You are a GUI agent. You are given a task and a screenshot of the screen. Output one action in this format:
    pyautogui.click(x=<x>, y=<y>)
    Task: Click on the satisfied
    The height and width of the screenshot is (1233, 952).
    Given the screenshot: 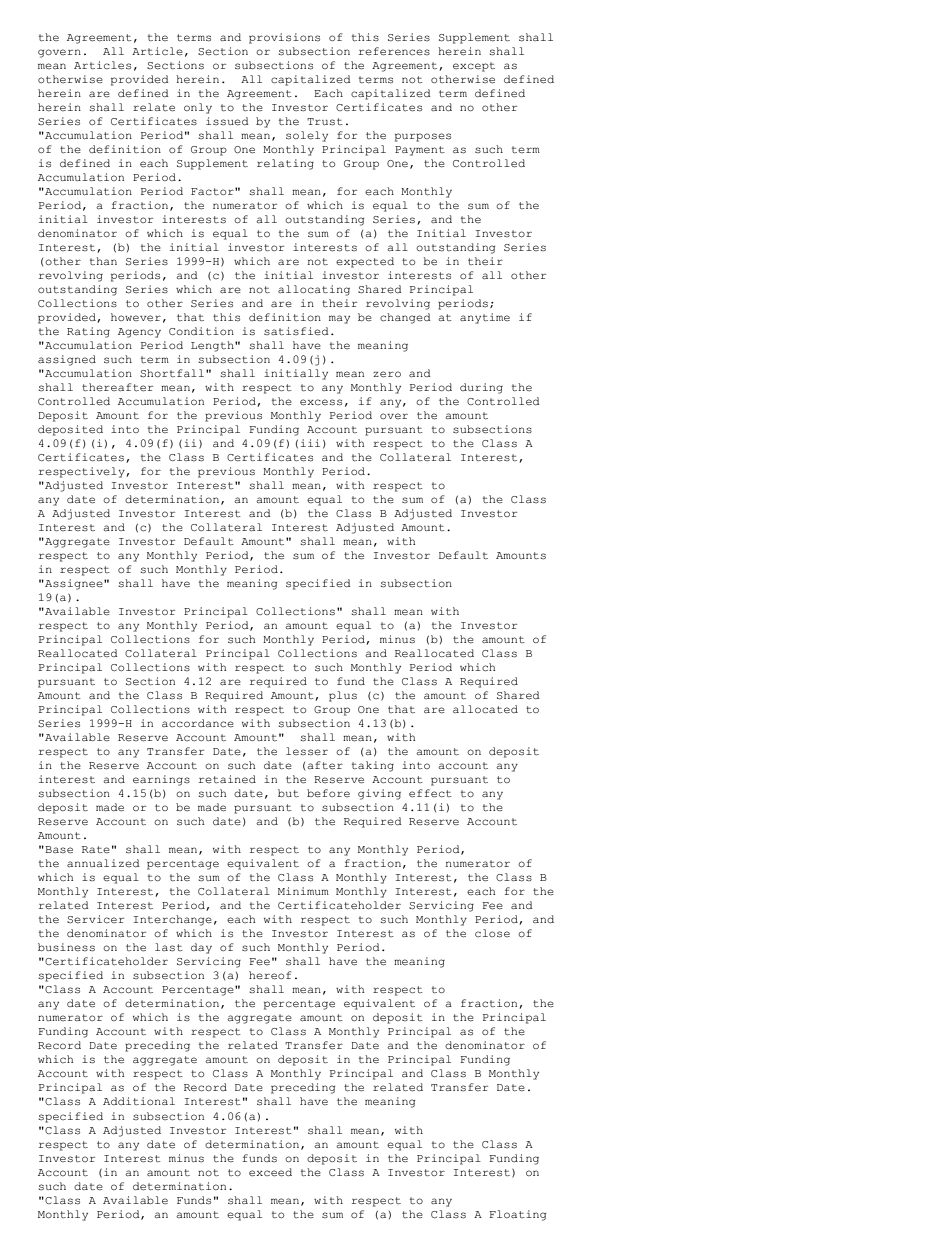 What is the action you would take?
    pyautogui.click(x=296, y=331)
